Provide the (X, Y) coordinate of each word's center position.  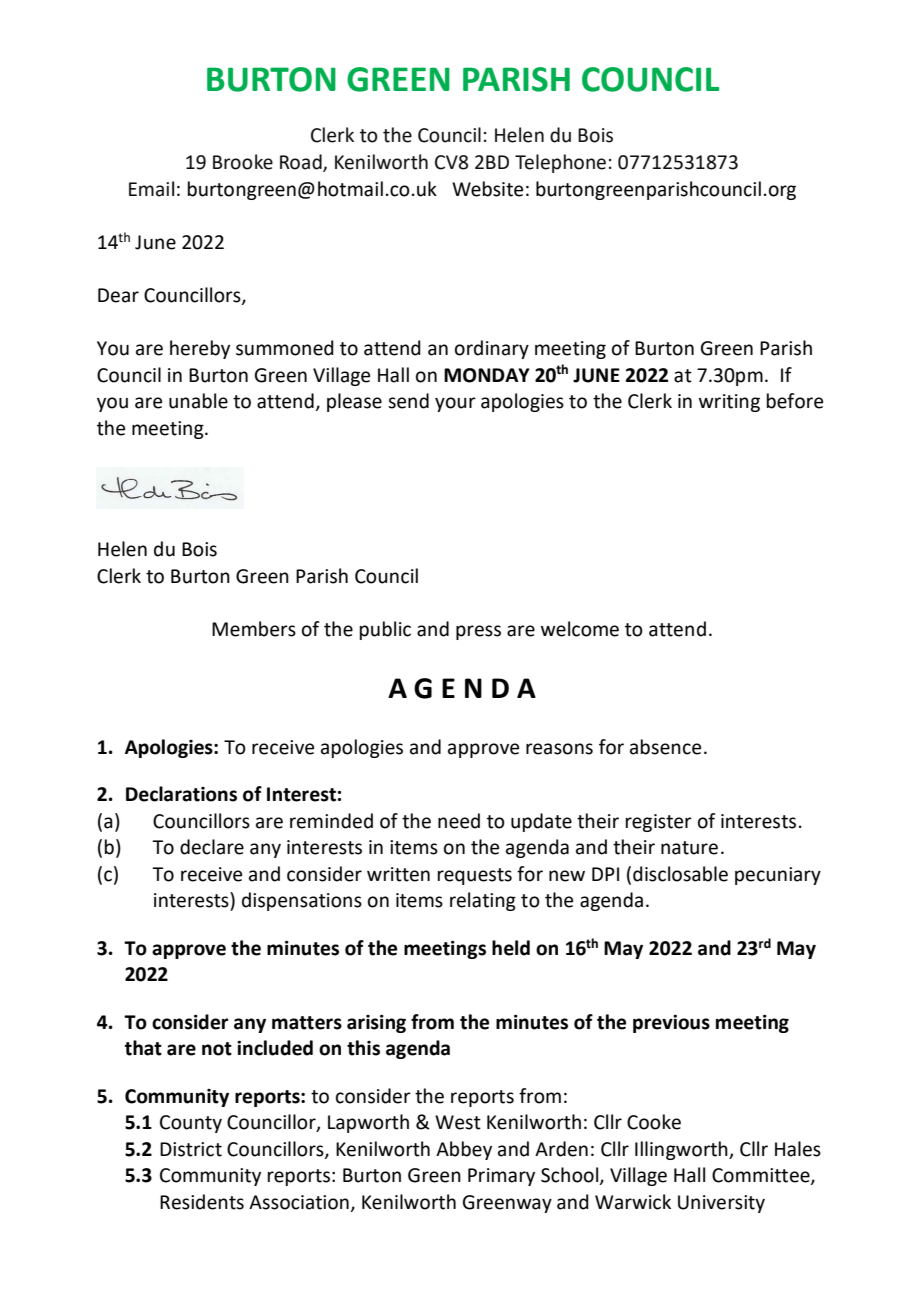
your (455, 404)
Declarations (181, 794)
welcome (580, 629)
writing (729, 403)
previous (671, 1024)
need (459, 821)
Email (151, 189)
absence (665, 747)
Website (487, 189)
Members (254, 629)
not (217, 1049)
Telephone (560, 163)
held (511, 948)
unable (198, 401)
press (478, 632)
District (191, 1149)
